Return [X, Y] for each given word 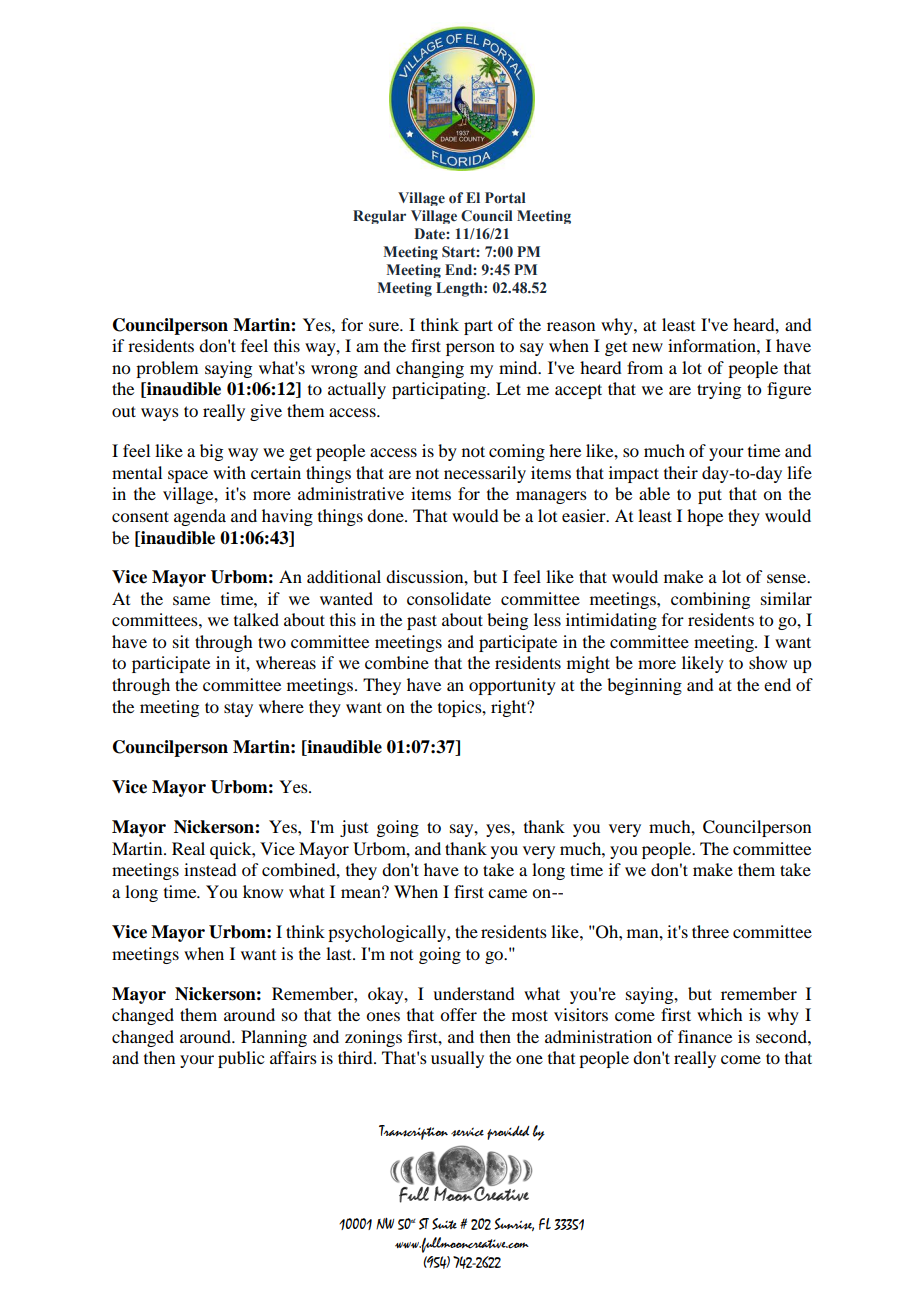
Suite [444, 1224]
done [386, 515]
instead [210, 869]
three [710, 931]
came [507, 893]
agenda [200, 517]
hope [705, 517]
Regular [379, 217]
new [647, 347]
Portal [505, 198]
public [241, 1059]
